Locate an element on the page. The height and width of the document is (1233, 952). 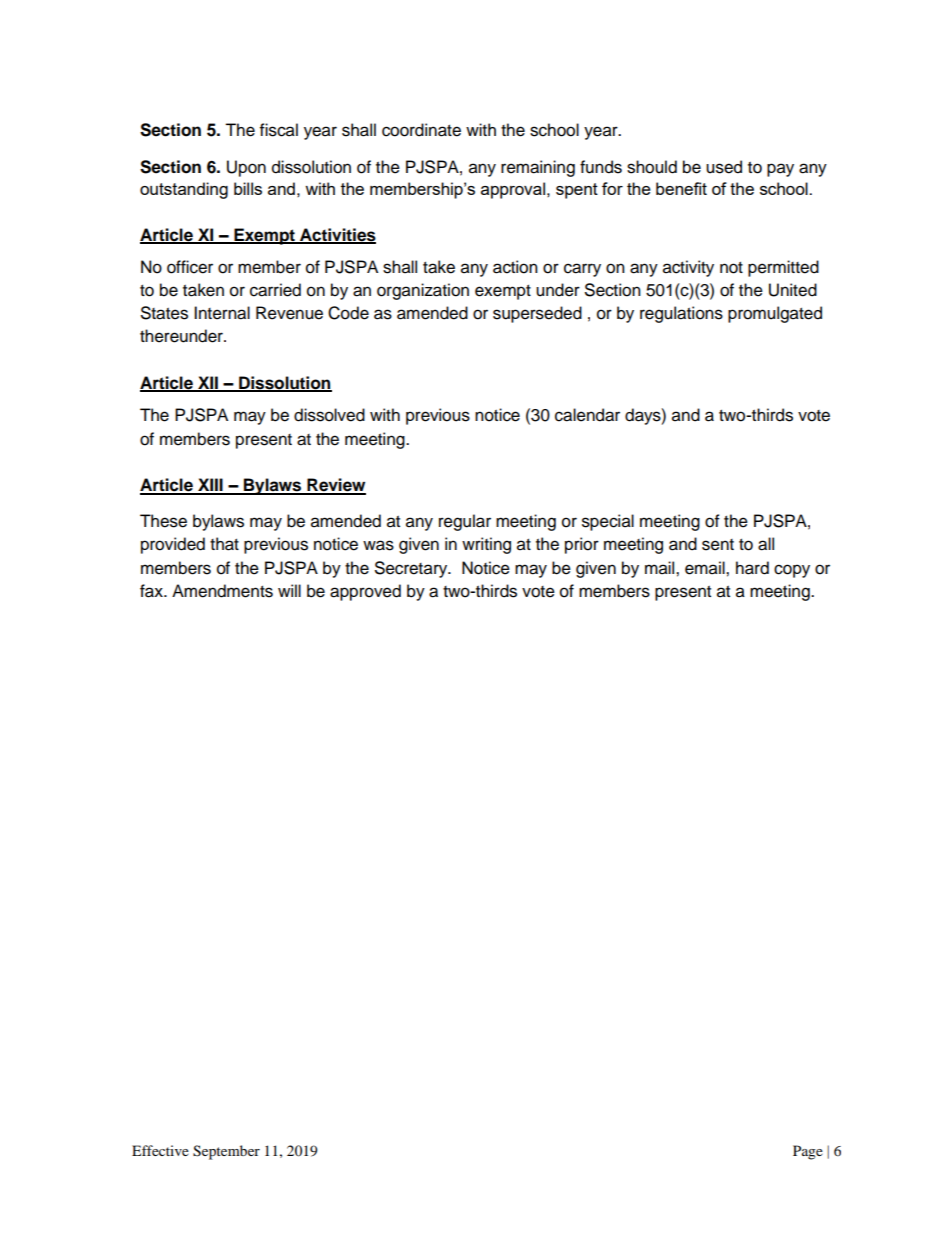
Upon is located at coordinates (246, 168).
